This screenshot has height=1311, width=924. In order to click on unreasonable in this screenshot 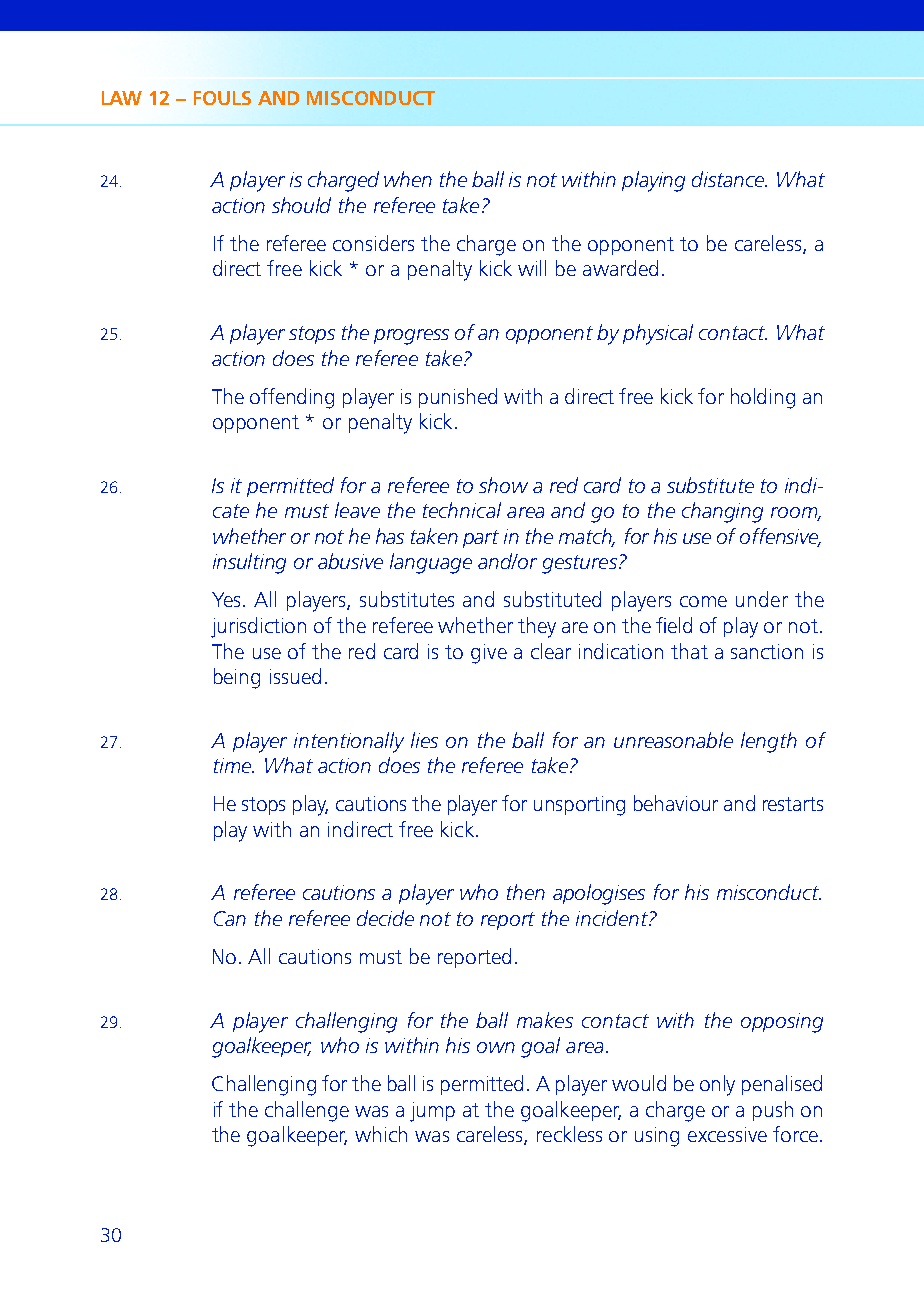, I will do `click(673, 740)`.
